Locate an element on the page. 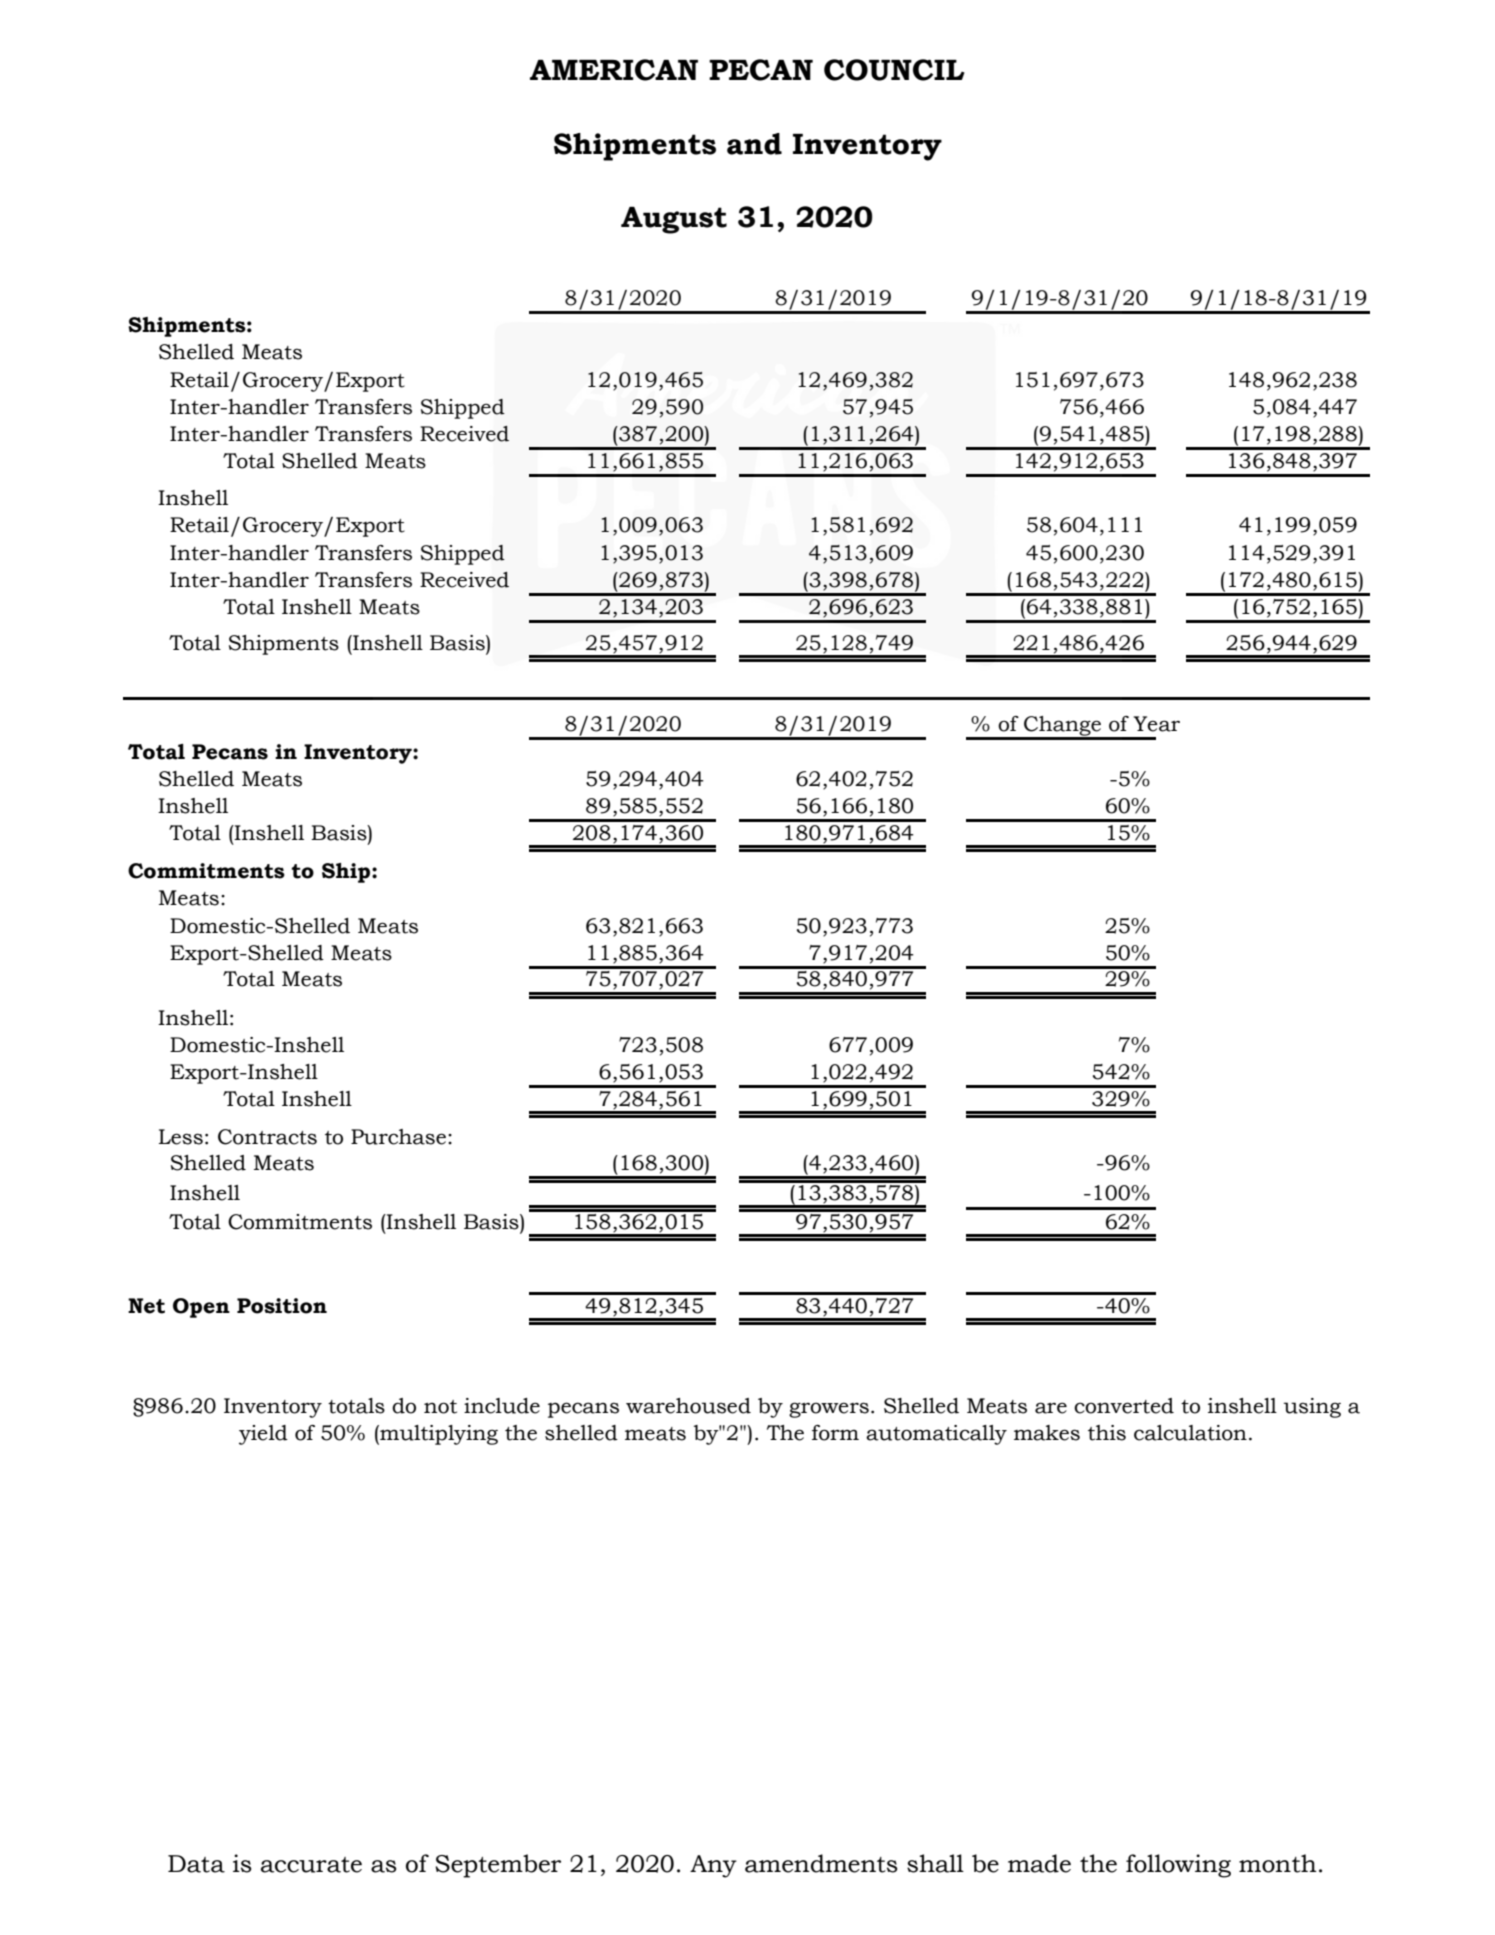 This page has height=1935, width=1495. growers is located at coordinates (829, 1410).
